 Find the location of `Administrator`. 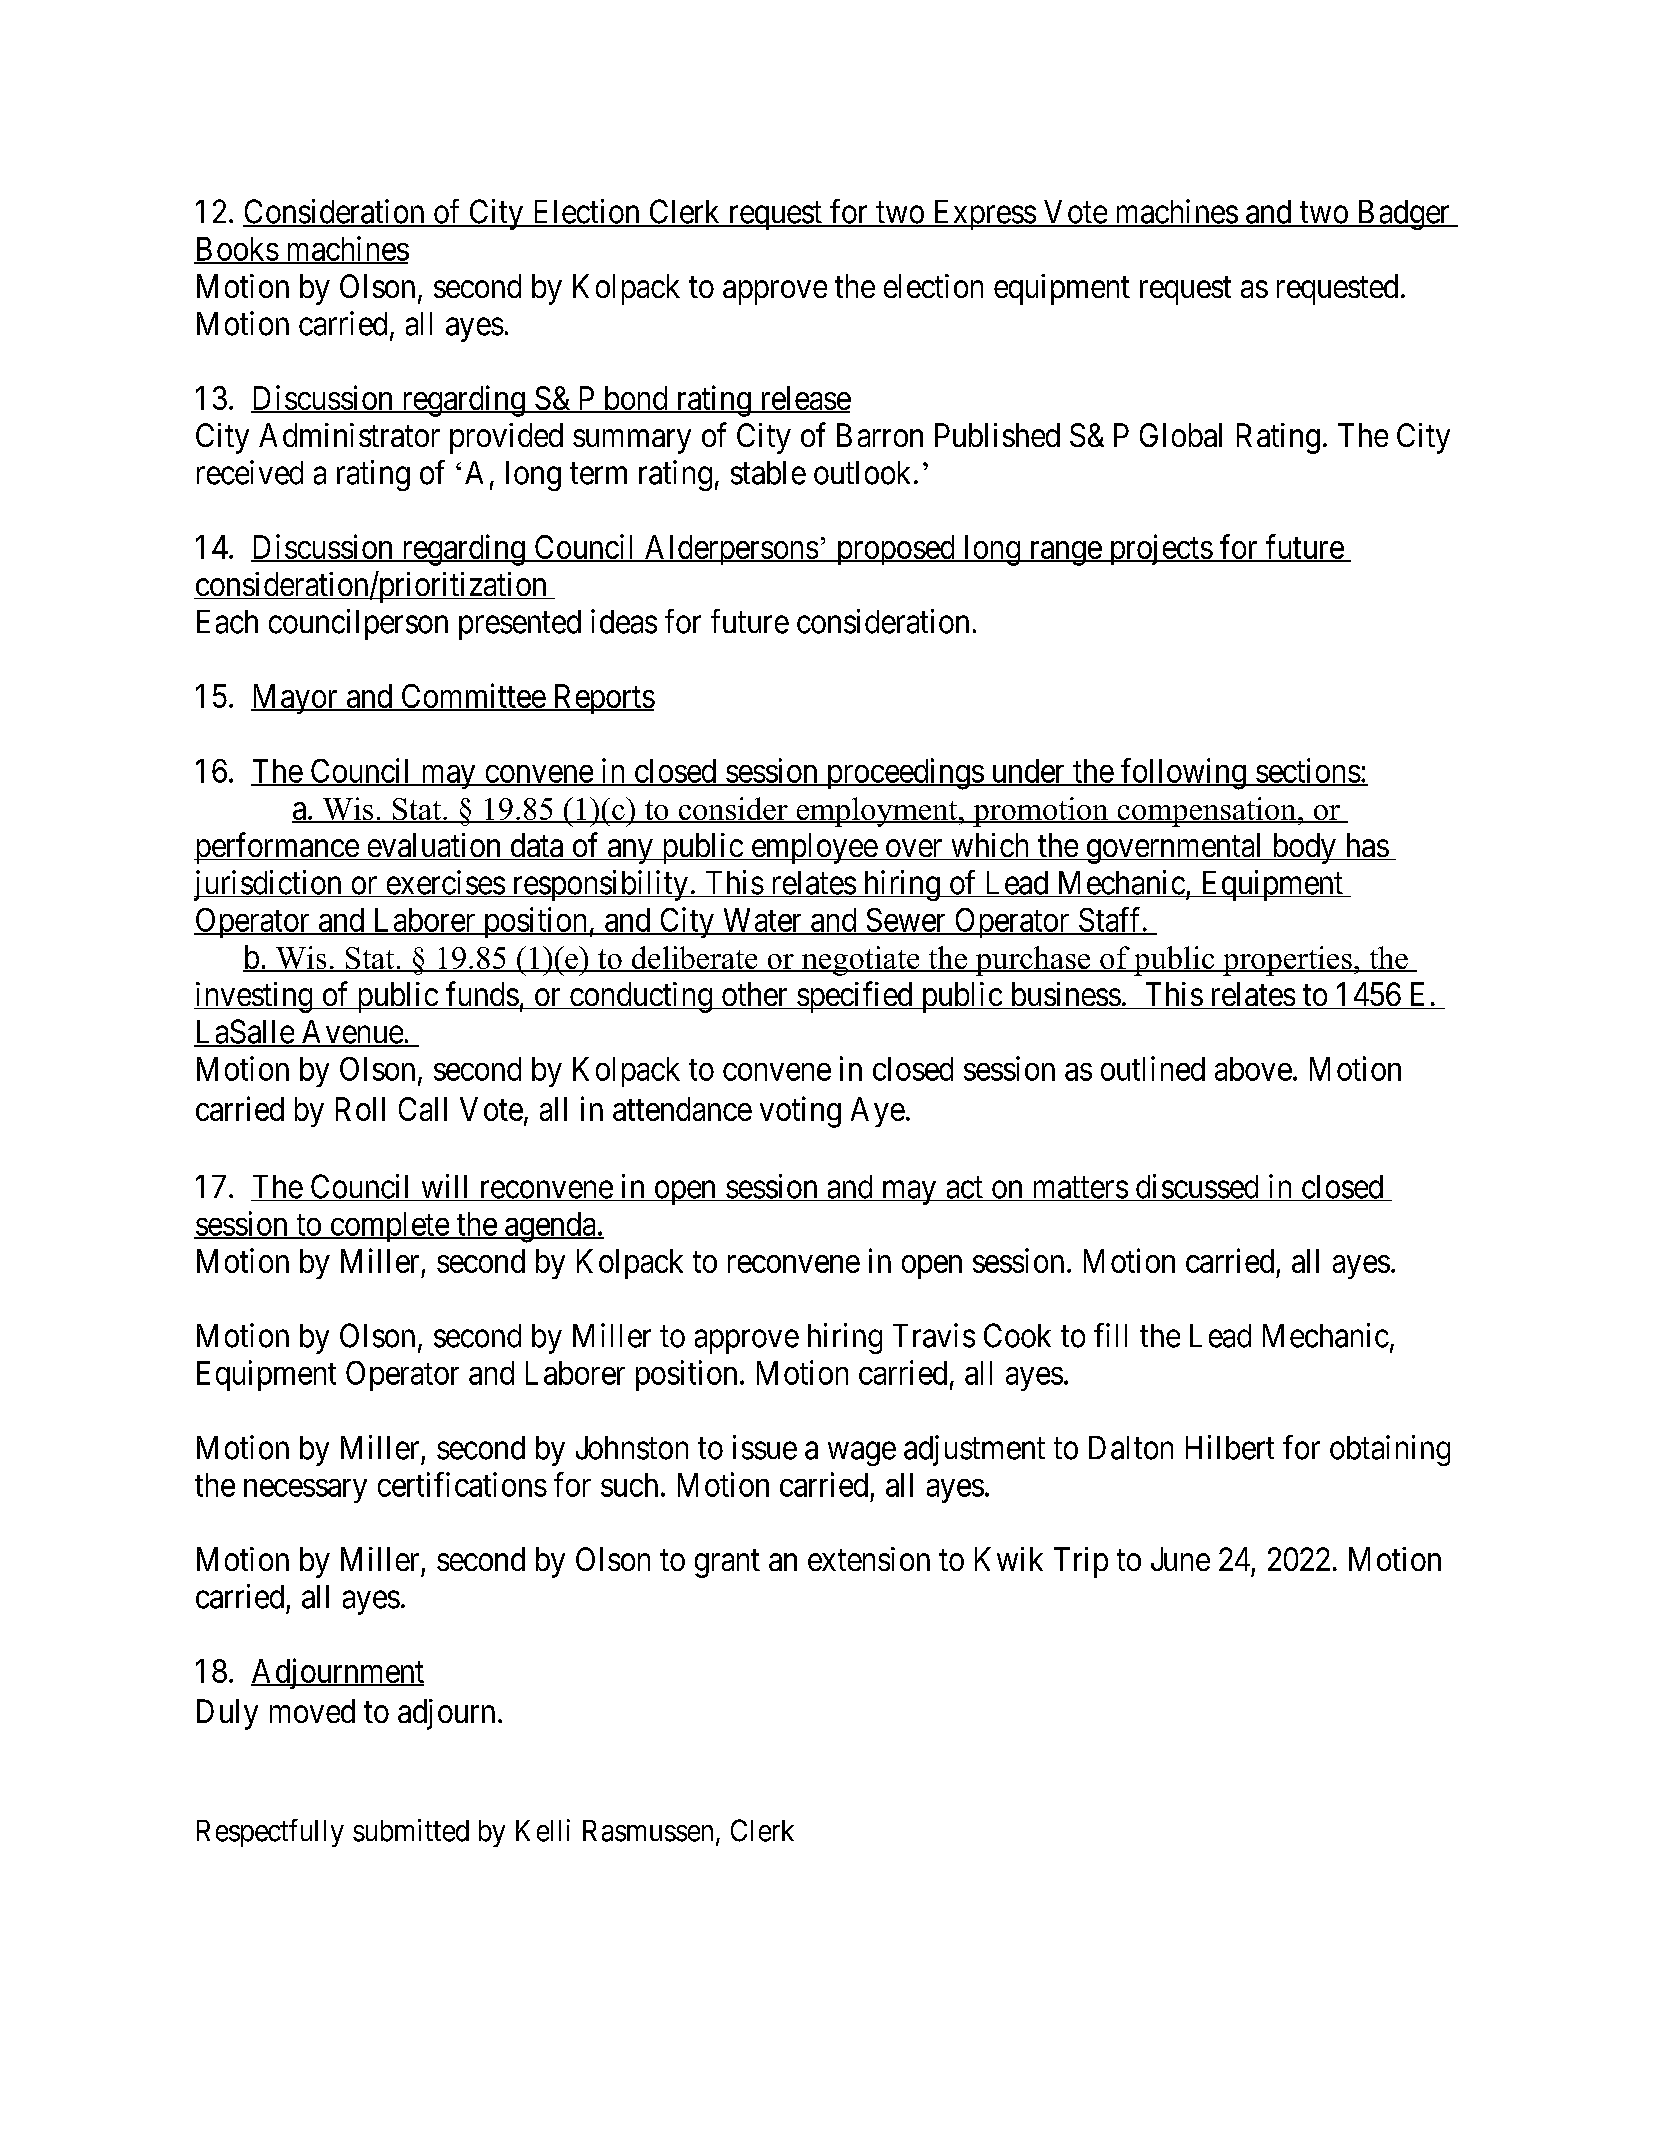

Administrator is located at coordinates (349, 435).
